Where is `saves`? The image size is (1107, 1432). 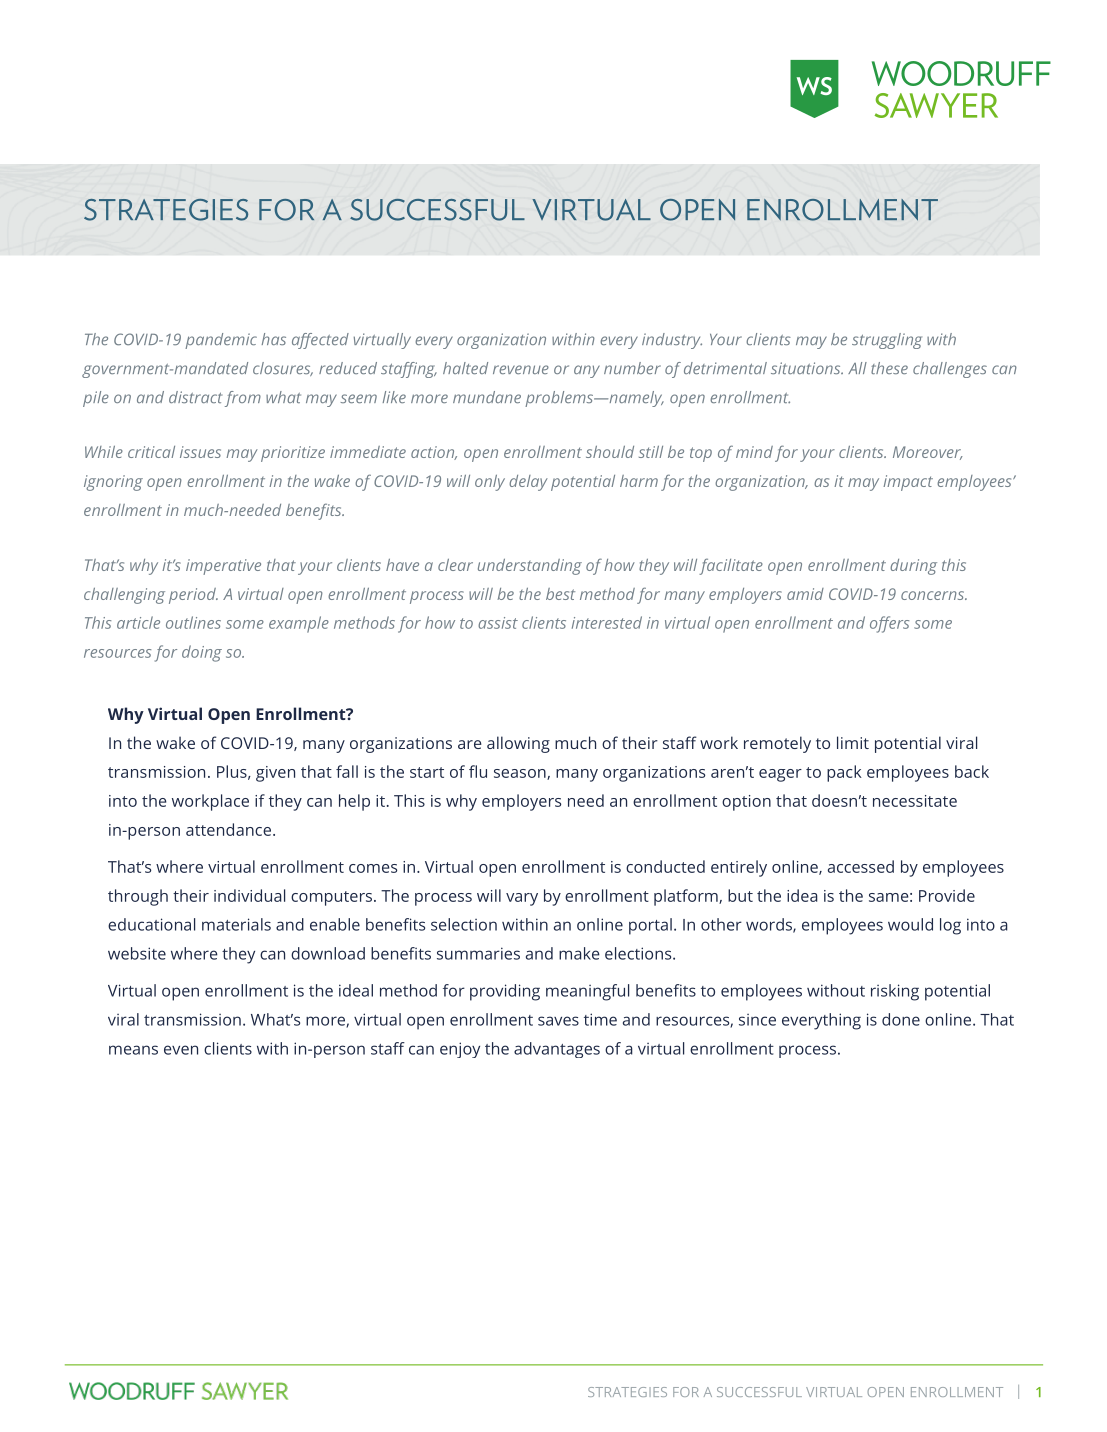 saves is located at coordinates (558, 1021).
